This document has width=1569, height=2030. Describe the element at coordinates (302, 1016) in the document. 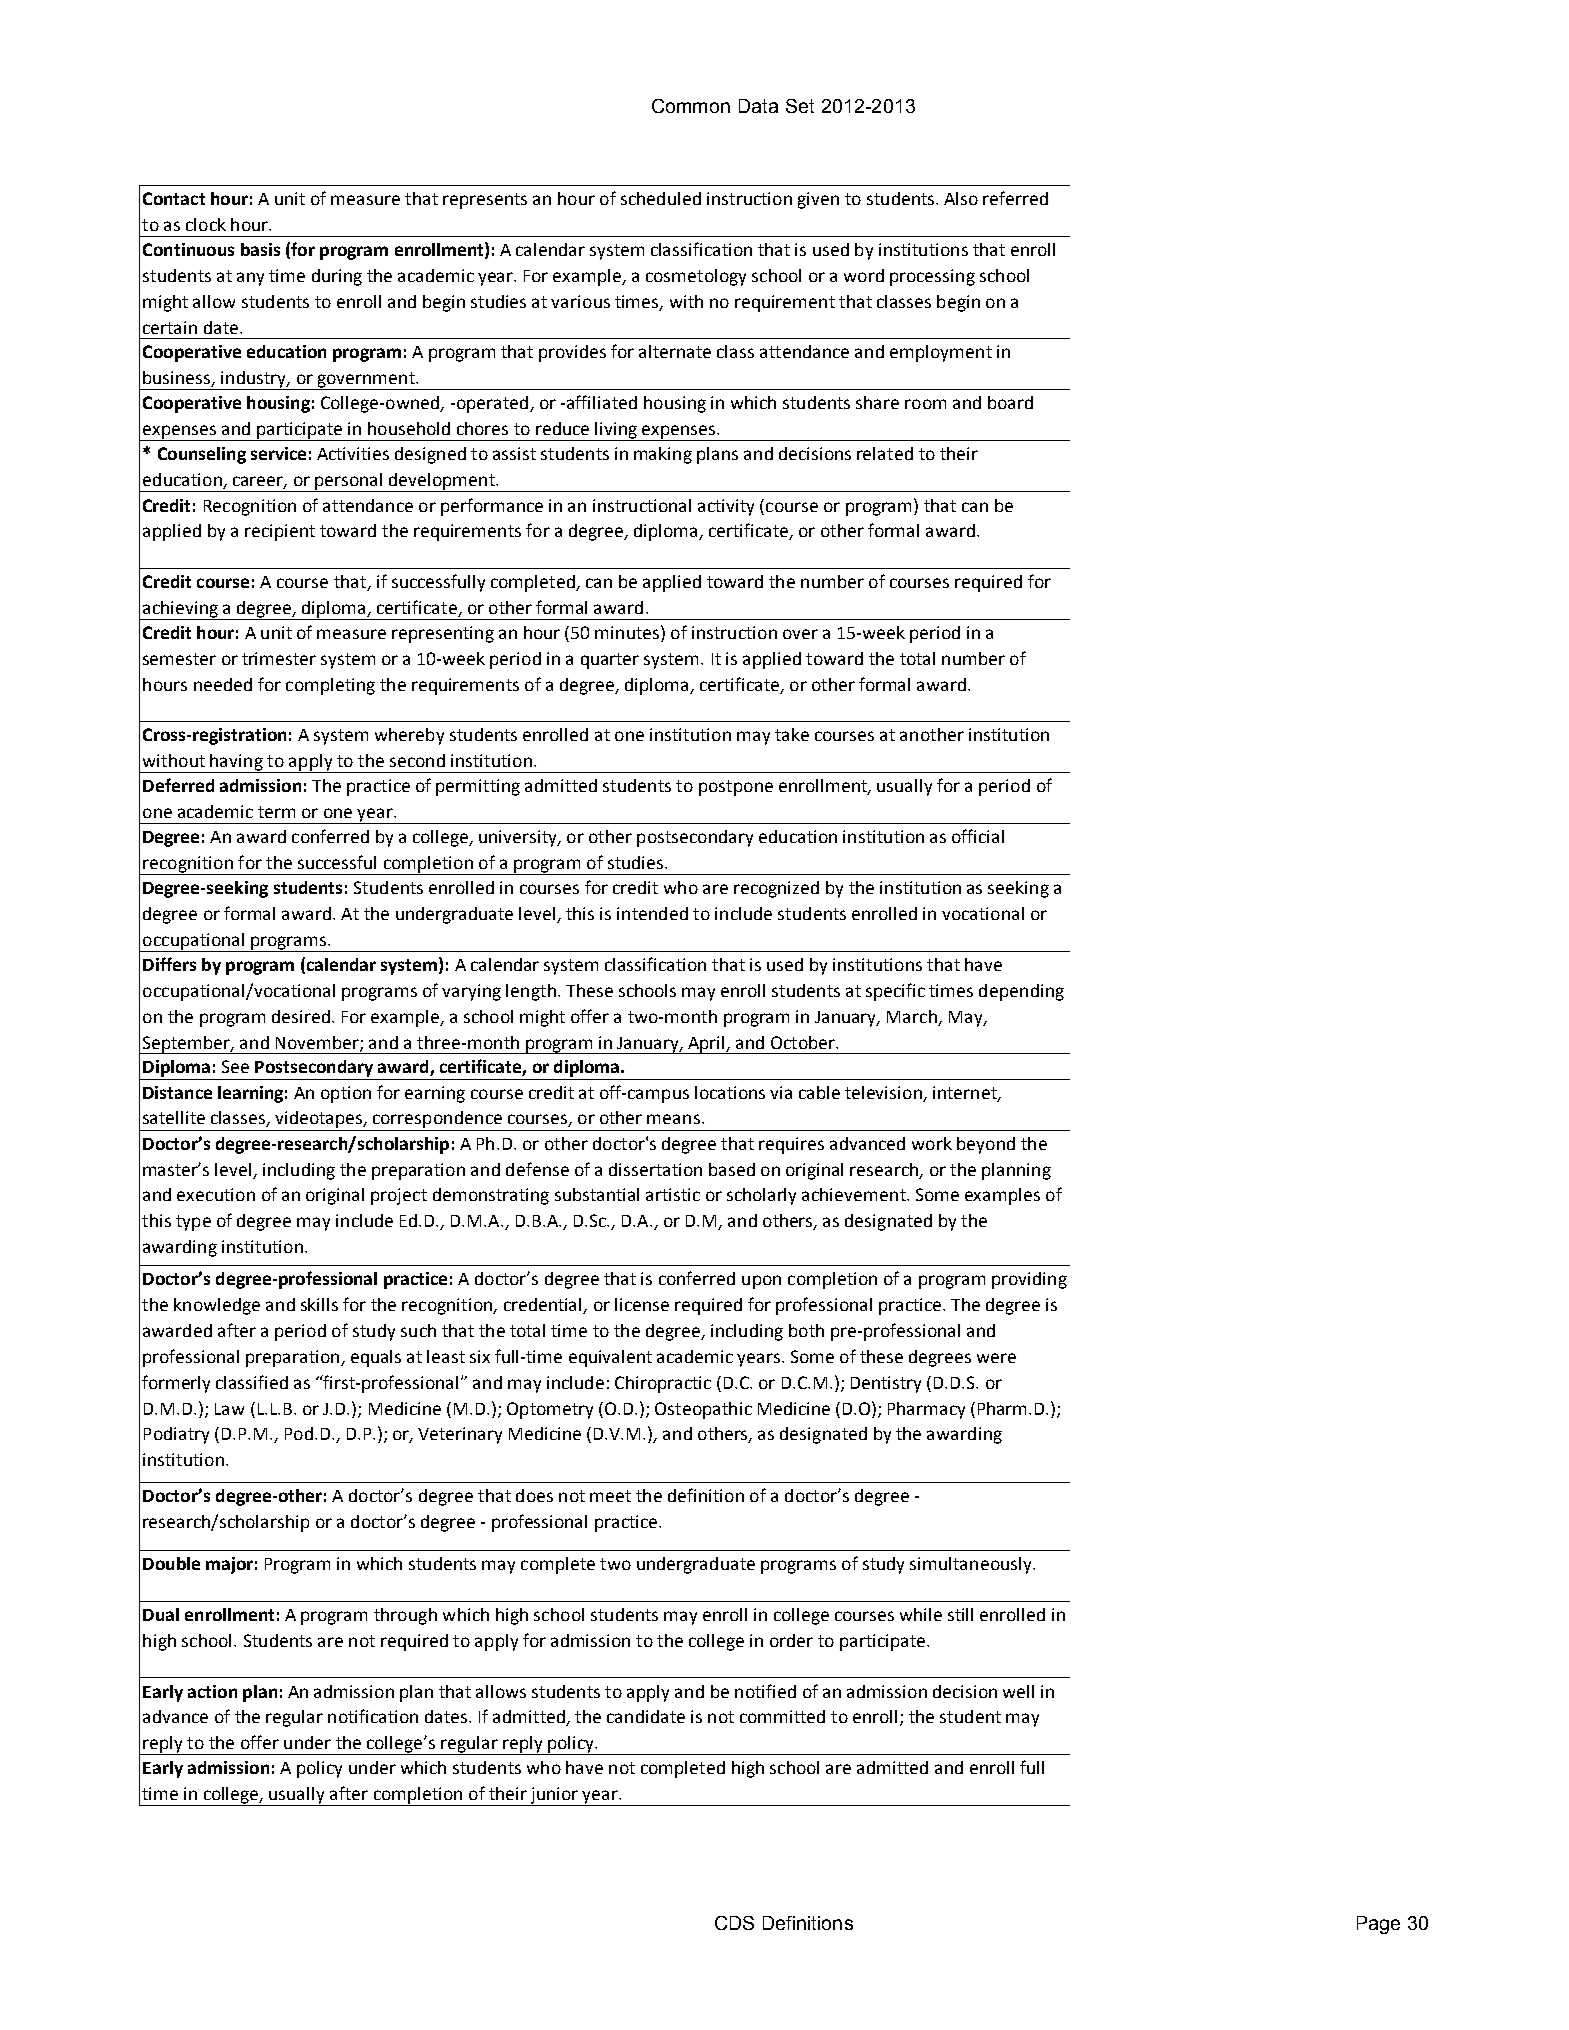

I see `desired` at that location.
